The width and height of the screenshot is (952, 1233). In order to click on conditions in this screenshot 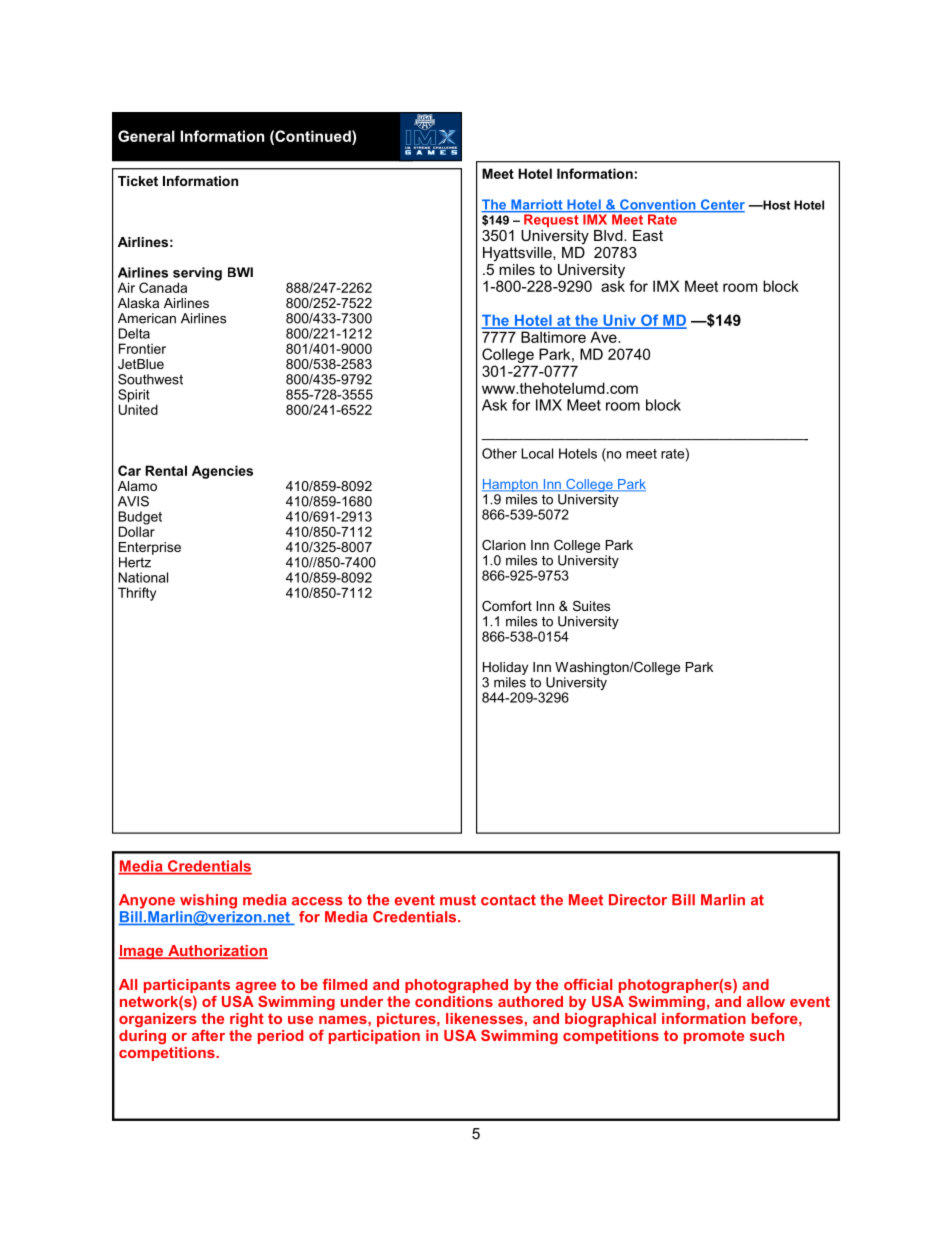, I will do `click(454, 1001)`.
